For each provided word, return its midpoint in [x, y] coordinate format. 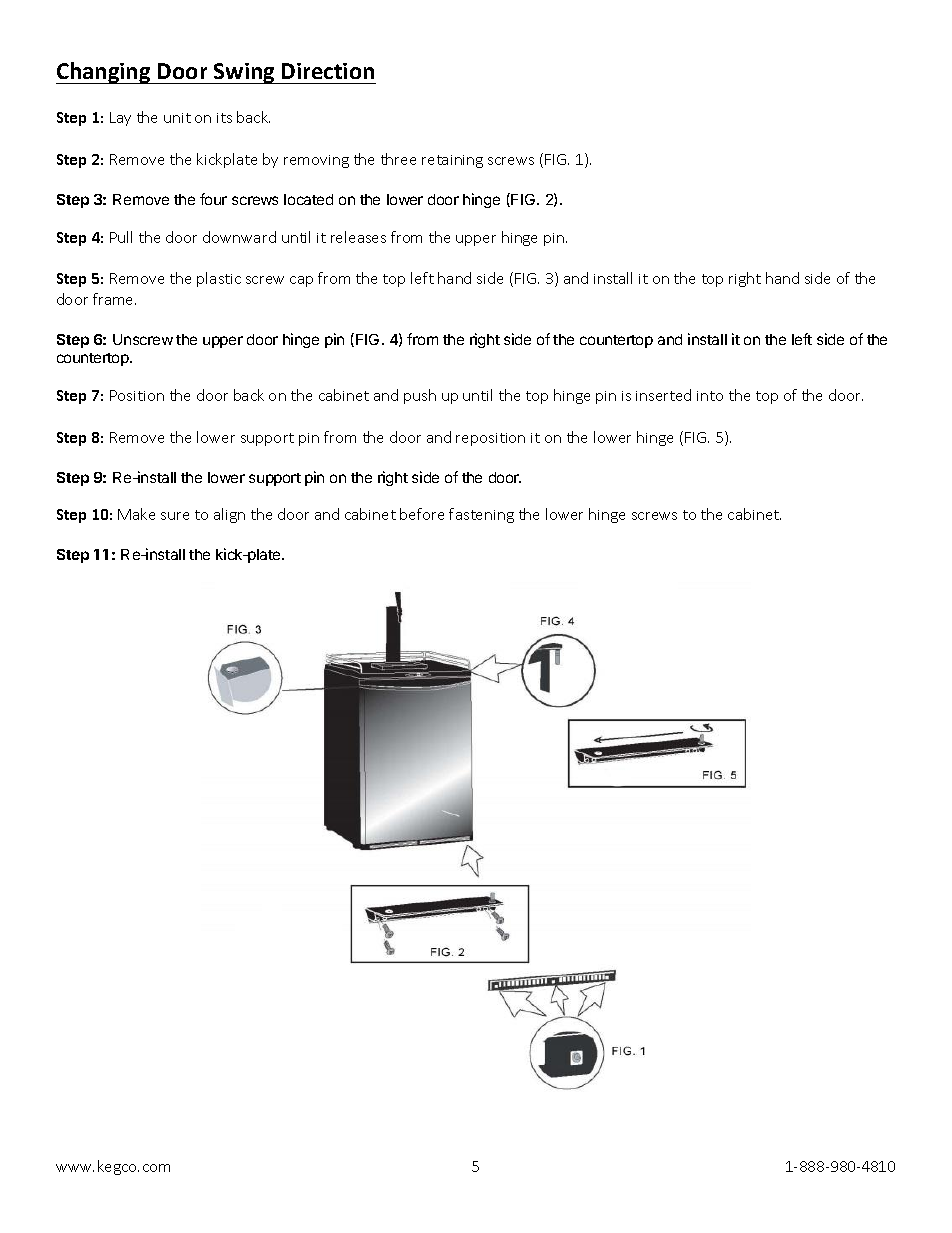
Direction [328, 71]
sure [175, 516]
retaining [452, 161]
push [420, 396]
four [213, 199]
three [398, 159]
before [422, 514]
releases [358, 237]
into [710, 396]
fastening [481, 515]
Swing [244, 73]
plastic [219, 279]
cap [301, 281]
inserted [663, 395]
